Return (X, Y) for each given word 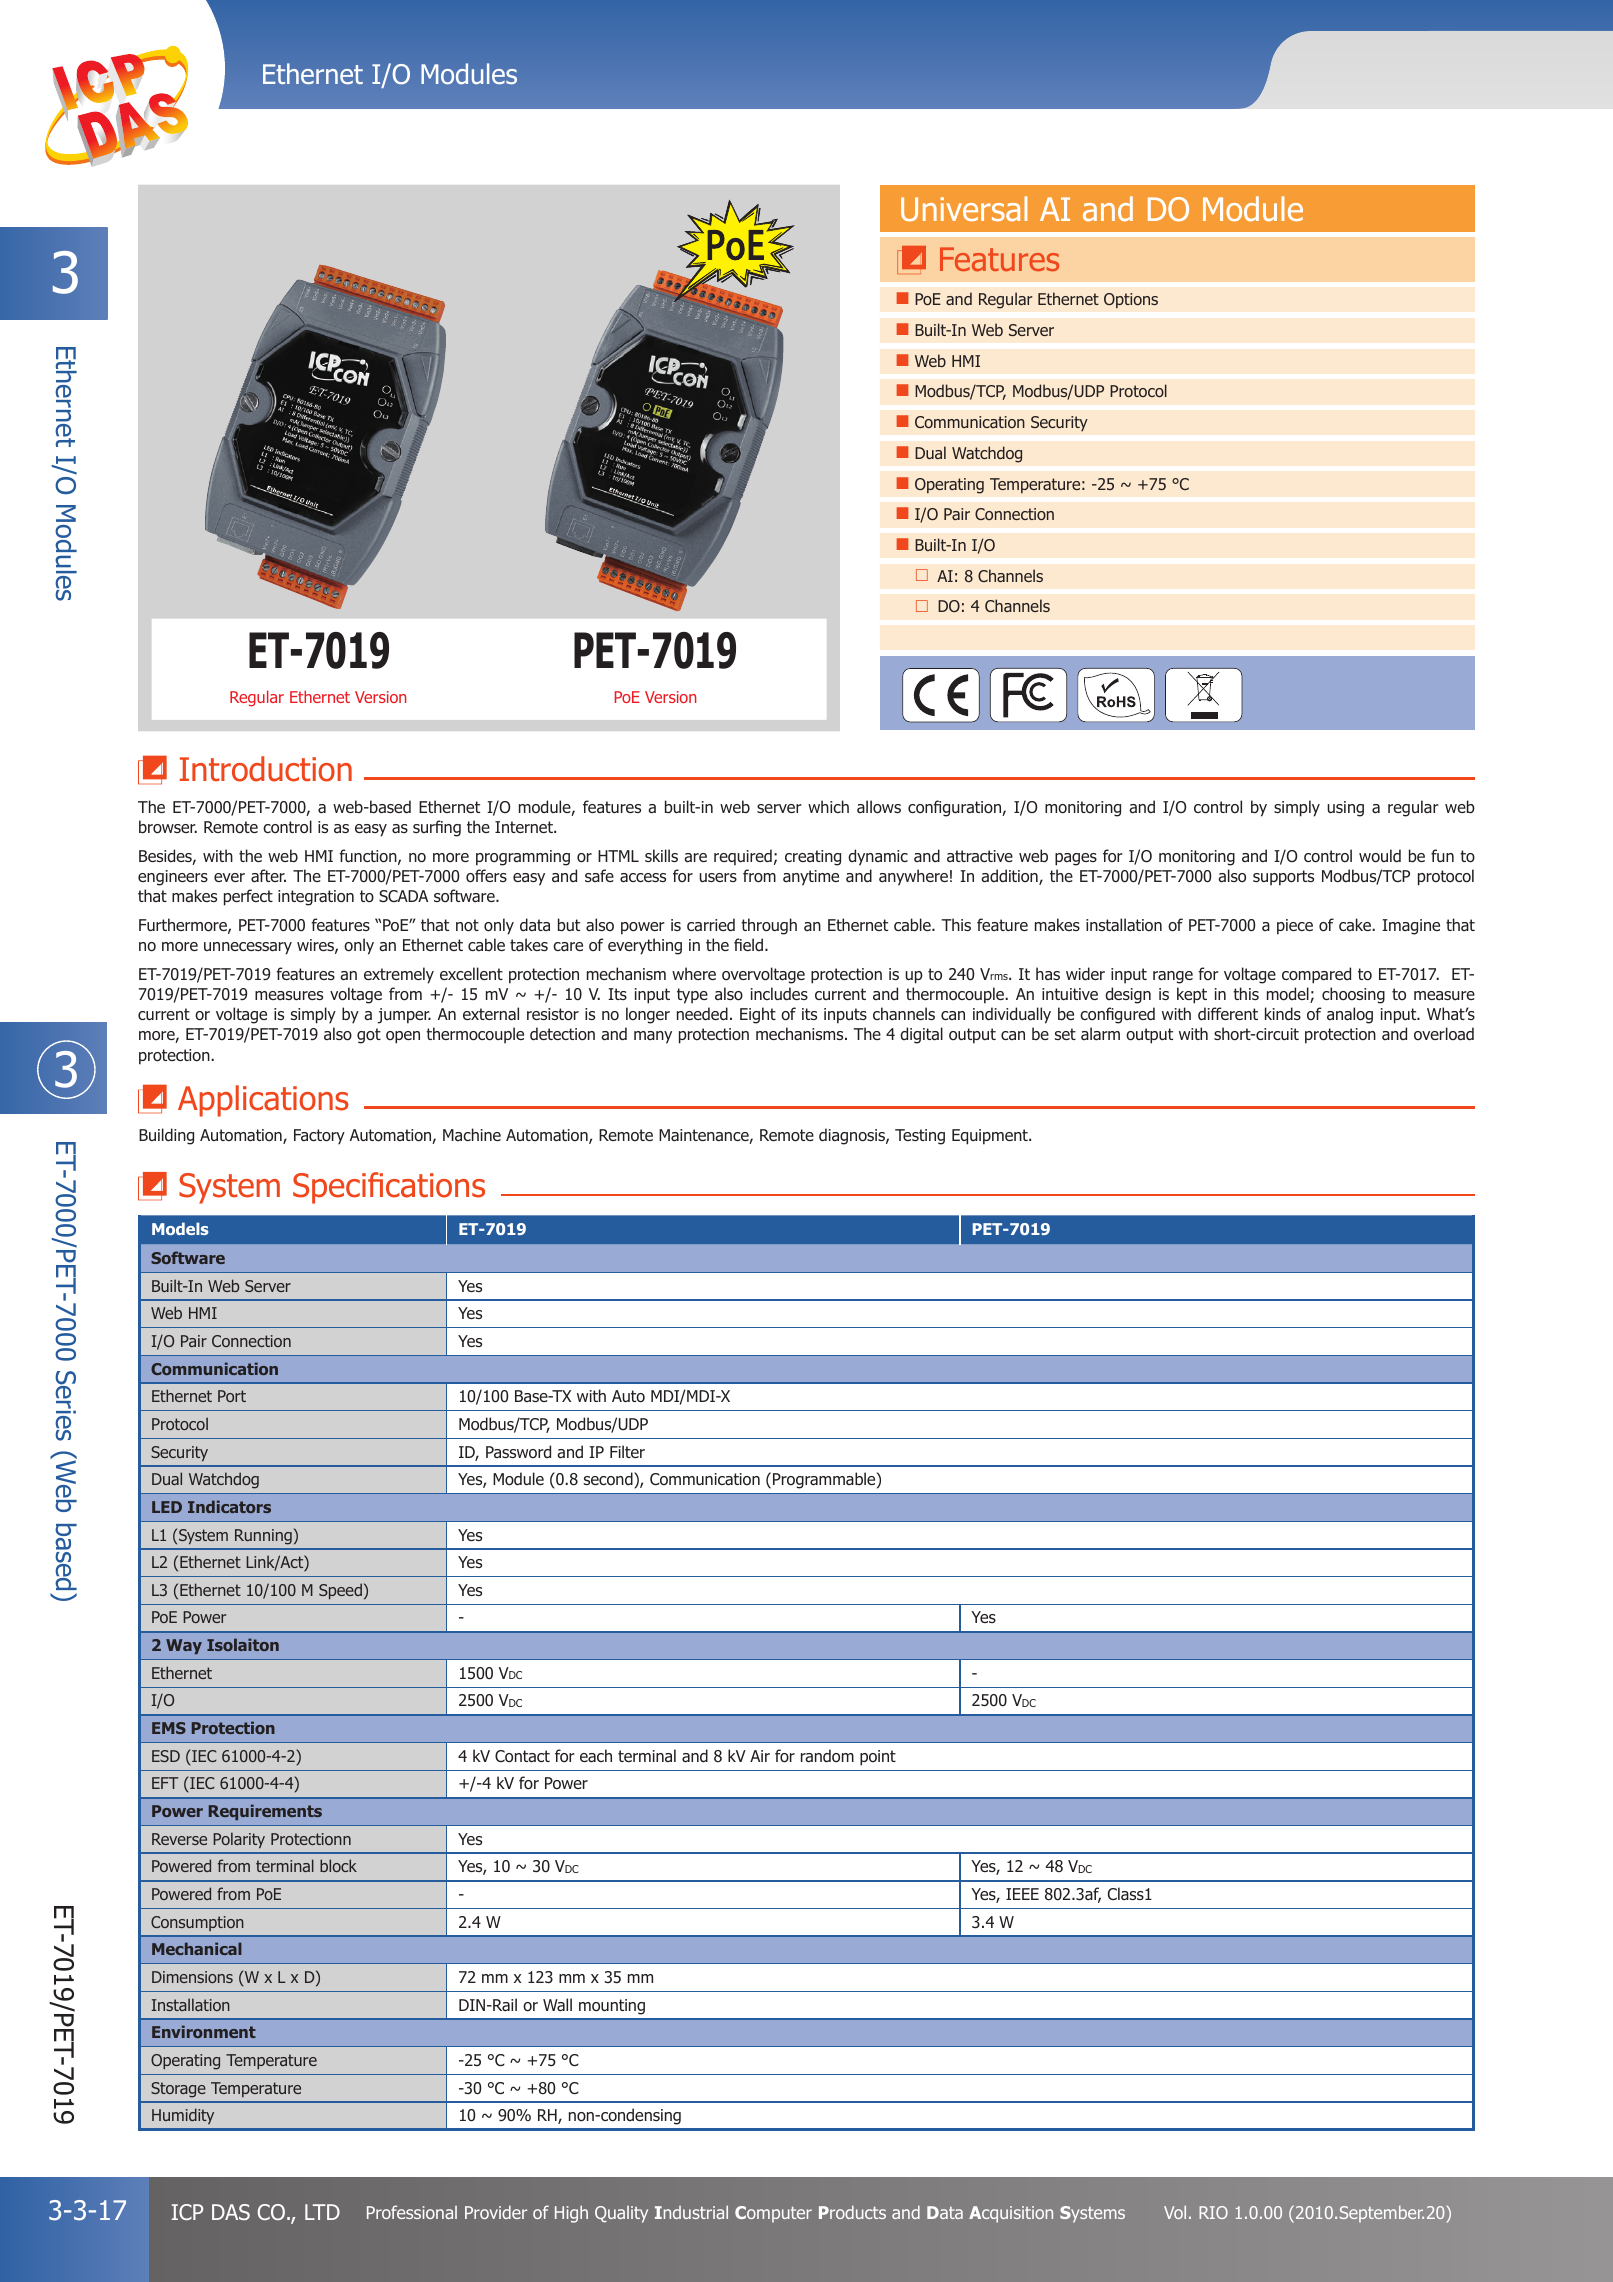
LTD (322, 2212)
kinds (1283, 1014)
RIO (1213, 2212)
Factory (319, 1137)
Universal (964, 209)
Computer (773, 2214)
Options (1131, 301)
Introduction (266, 769)
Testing (920, 1137)
